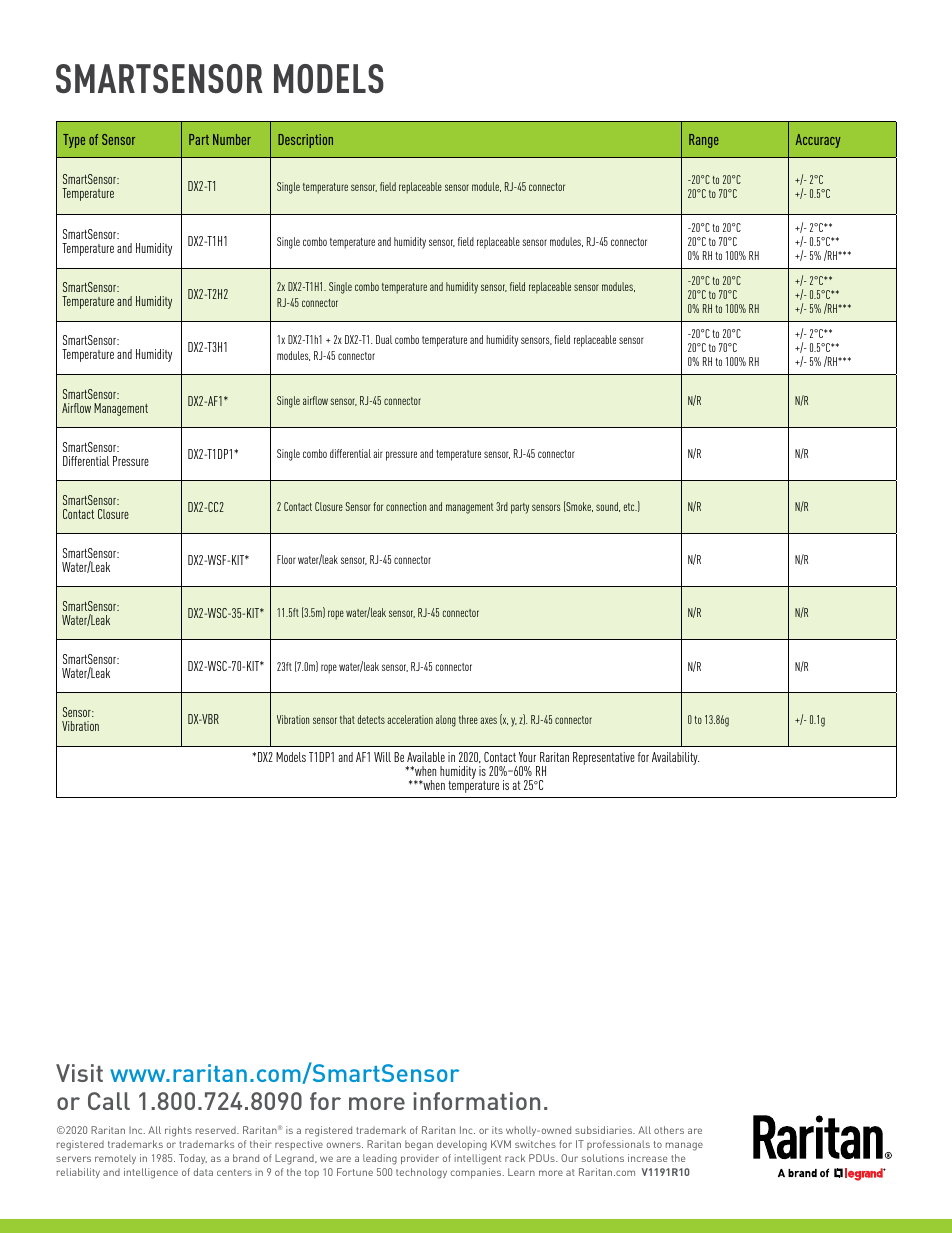 This screenshot has width=952, height=1233. Describe the element at coordinates (232, 139) in the screenshot. I see `Number` at that location.
